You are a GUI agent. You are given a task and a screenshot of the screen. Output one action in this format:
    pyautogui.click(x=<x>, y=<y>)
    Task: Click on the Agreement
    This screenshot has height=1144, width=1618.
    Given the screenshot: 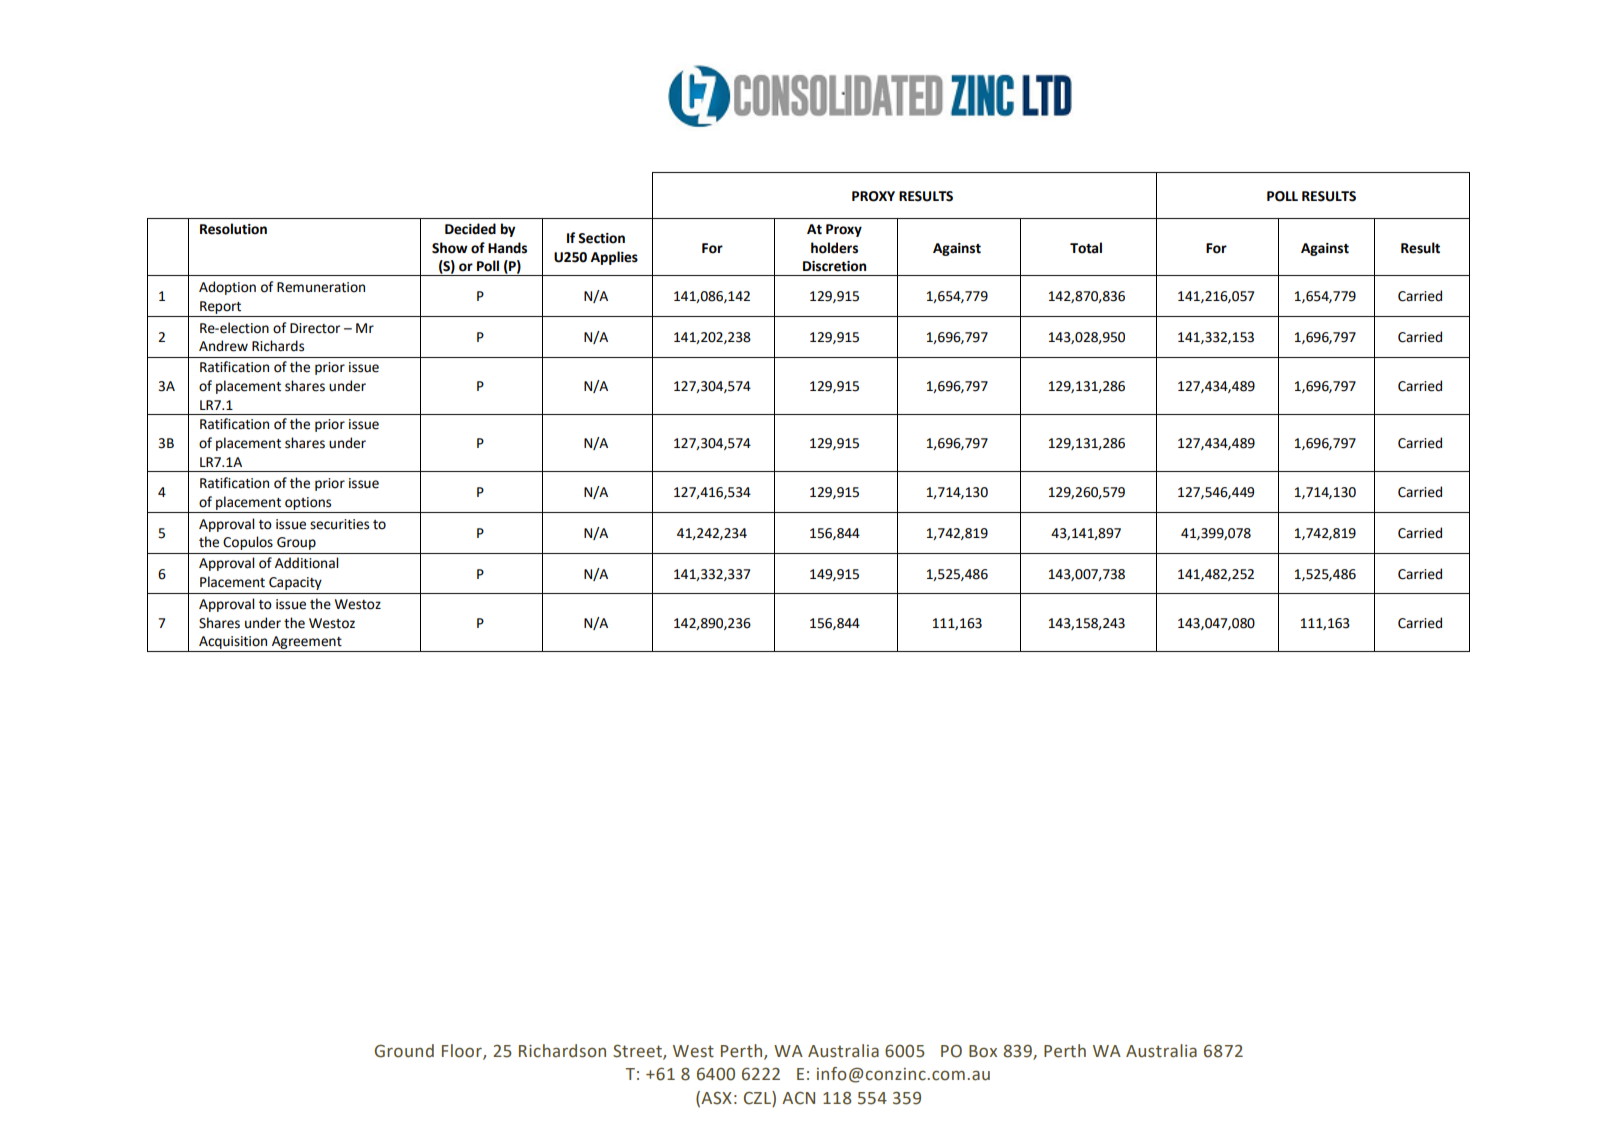 What is the action you would take?
    pyautogui.click(x=307, y=642)
